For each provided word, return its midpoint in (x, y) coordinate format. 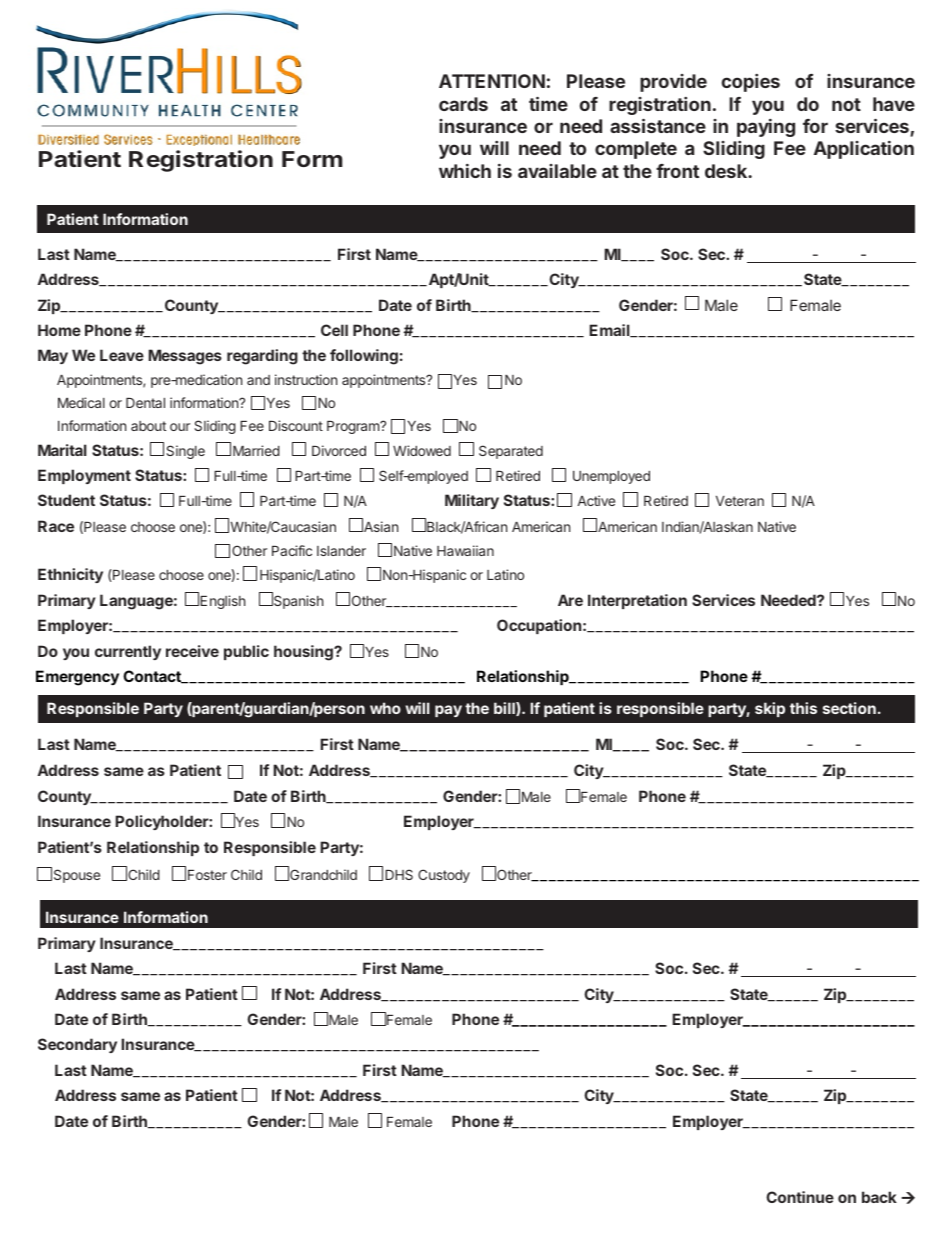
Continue (800, 1197)
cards (463, 104)
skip (770, 709)
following (364, 357)
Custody (444, 876)
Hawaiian (465, 550)
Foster (207, 875)
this (803, 708)
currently (128, 652)
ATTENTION (492, 81)
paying (766, 128)
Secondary (77, 1045)
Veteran (740, 501)
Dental (145, 403)
